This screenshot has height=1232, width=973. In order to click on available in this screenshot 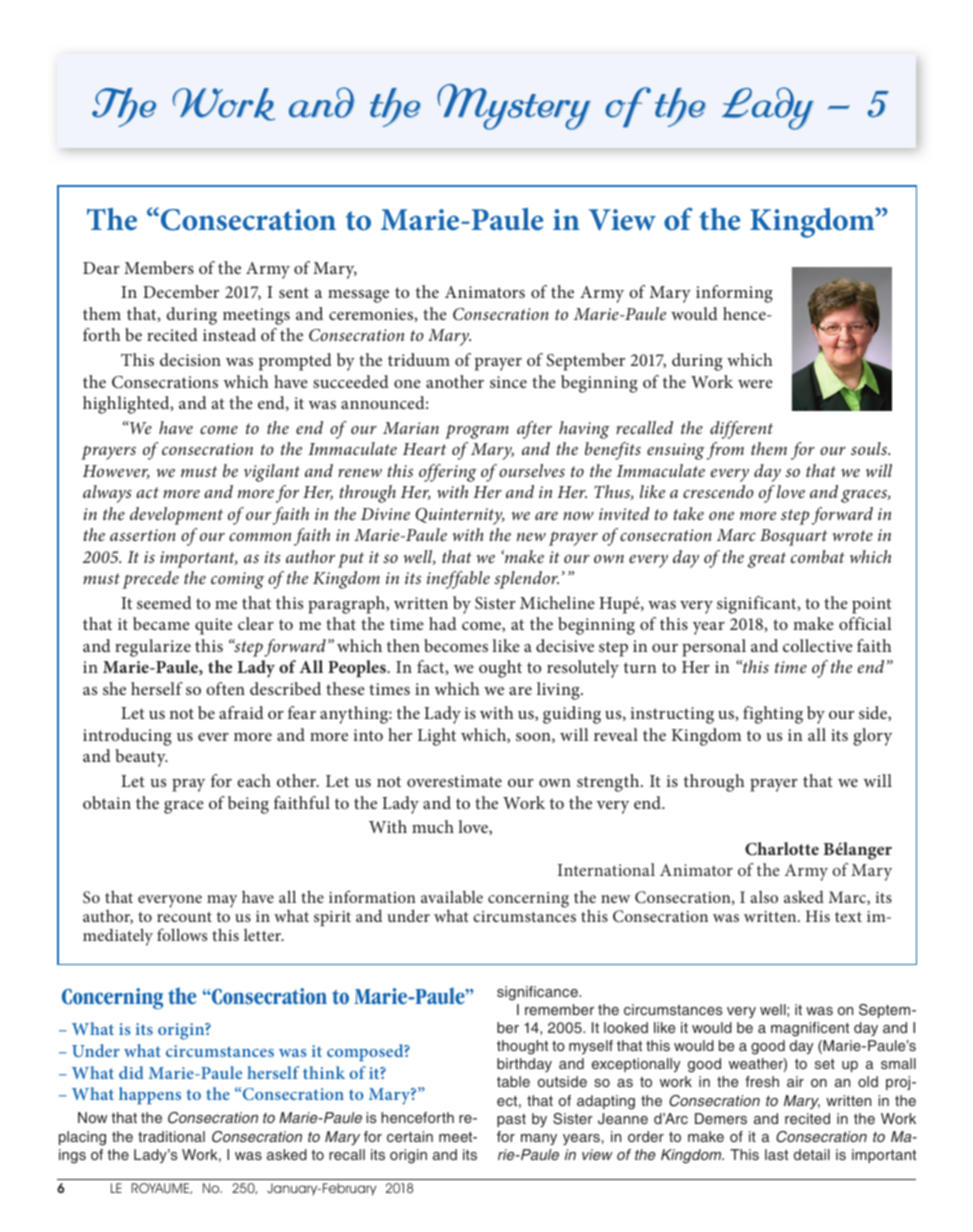, I will do `click(452, 896)`.
